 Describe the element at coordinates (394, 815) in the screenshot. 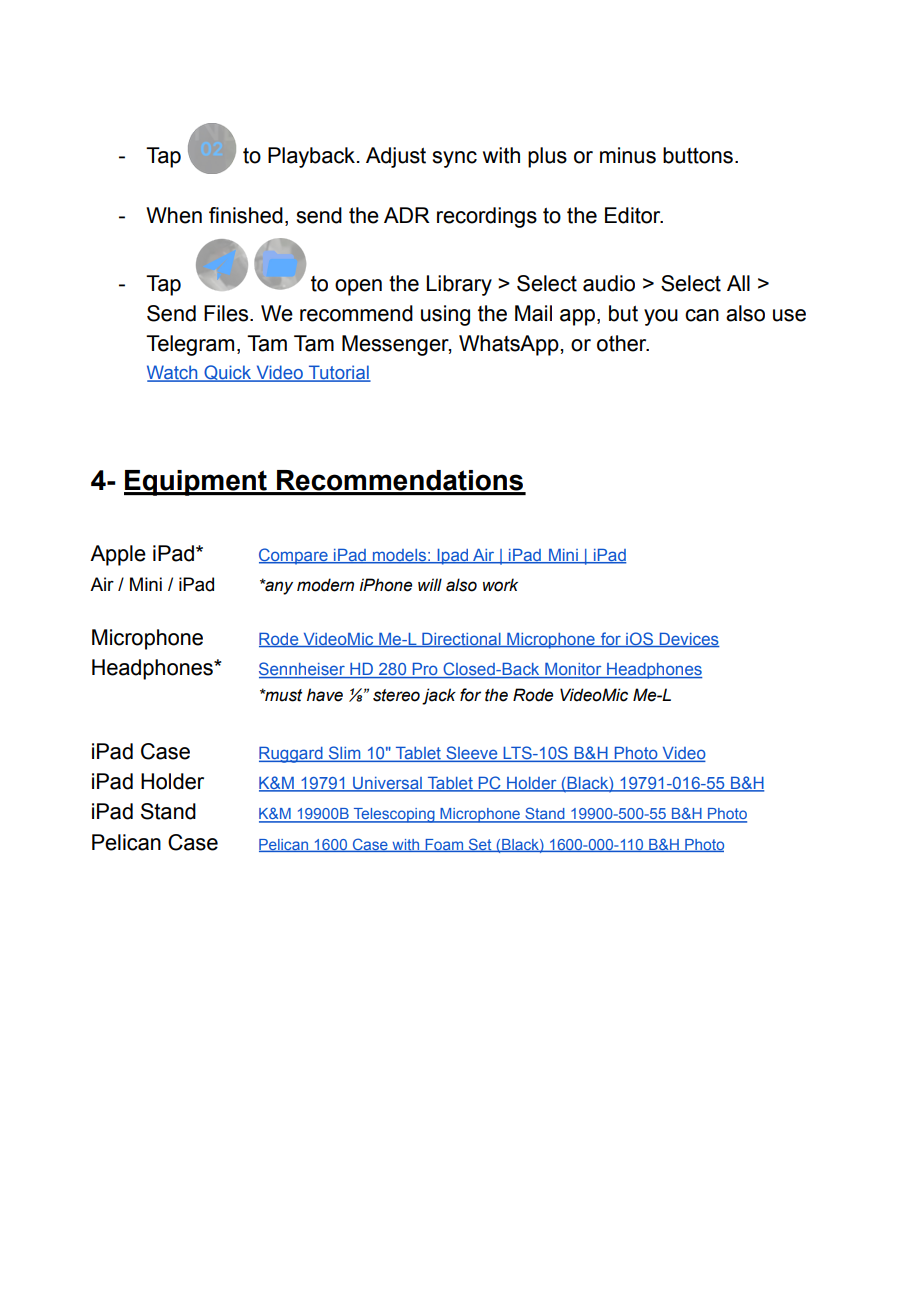

I see `Telescoping` at that location.
